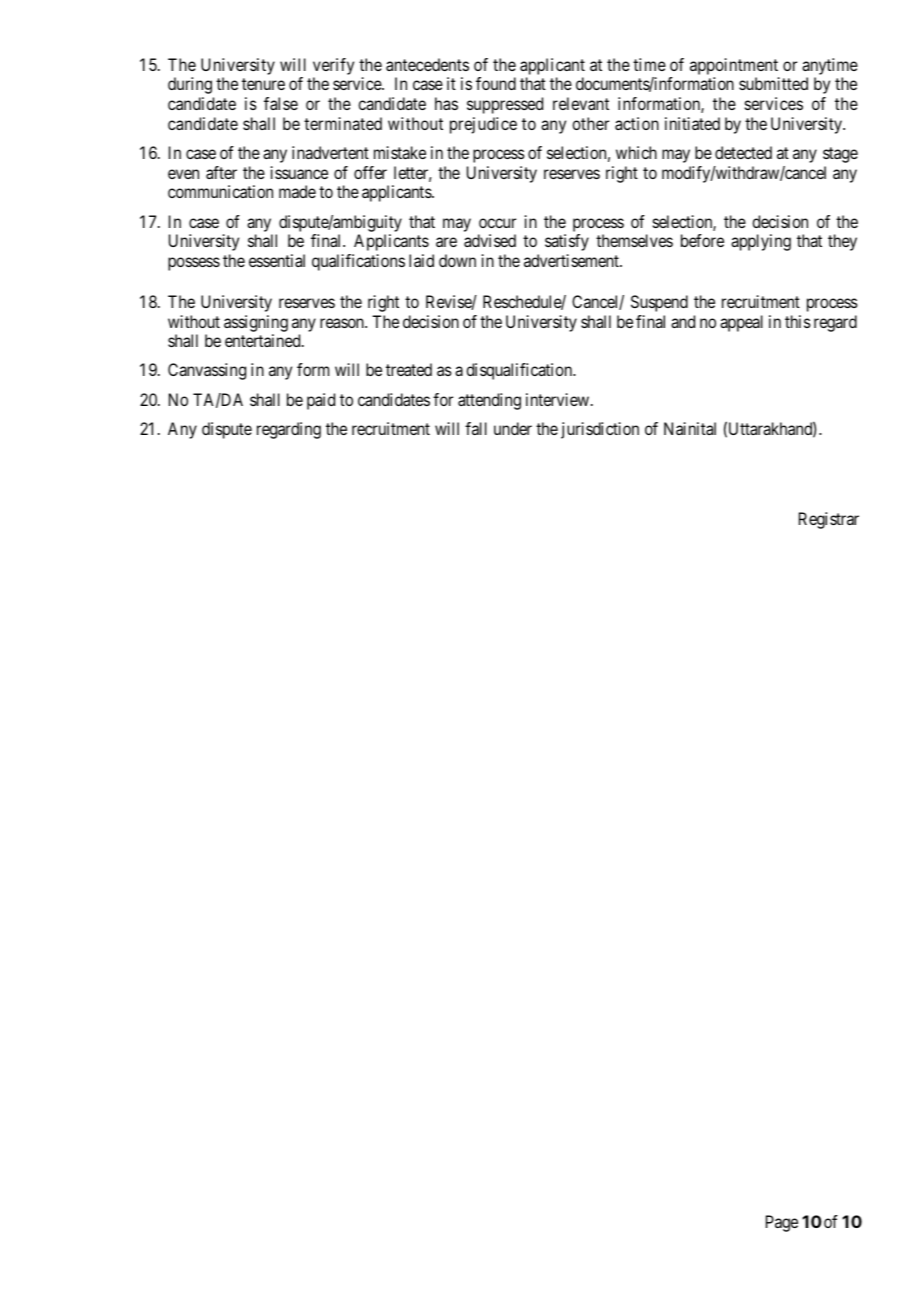 This screenshot has width=924, height=1308. I want to click on Registrar, so click(829, 520).
